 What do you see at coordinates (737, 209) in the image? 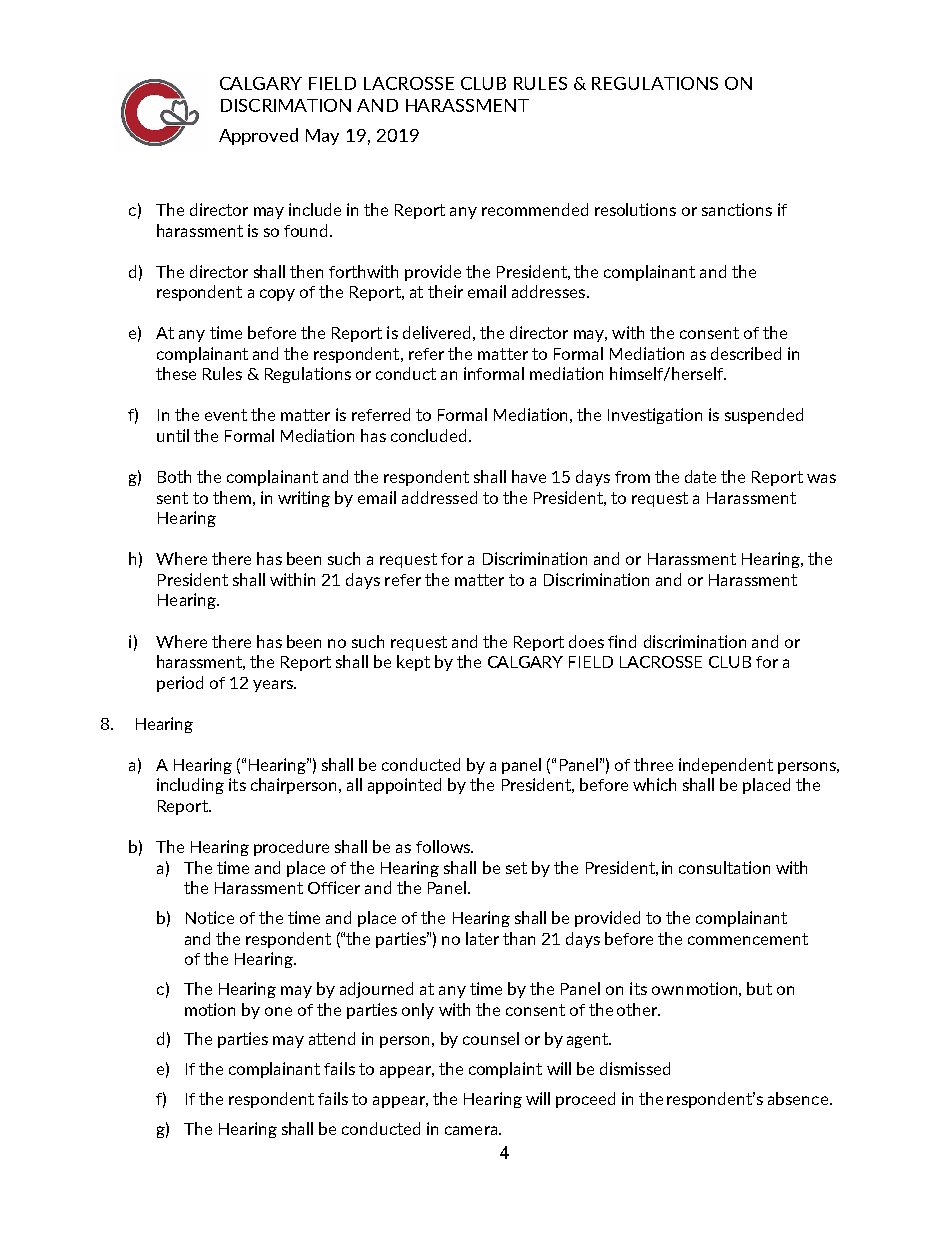
I see `sanctions` at bounding box center [737, 209].
